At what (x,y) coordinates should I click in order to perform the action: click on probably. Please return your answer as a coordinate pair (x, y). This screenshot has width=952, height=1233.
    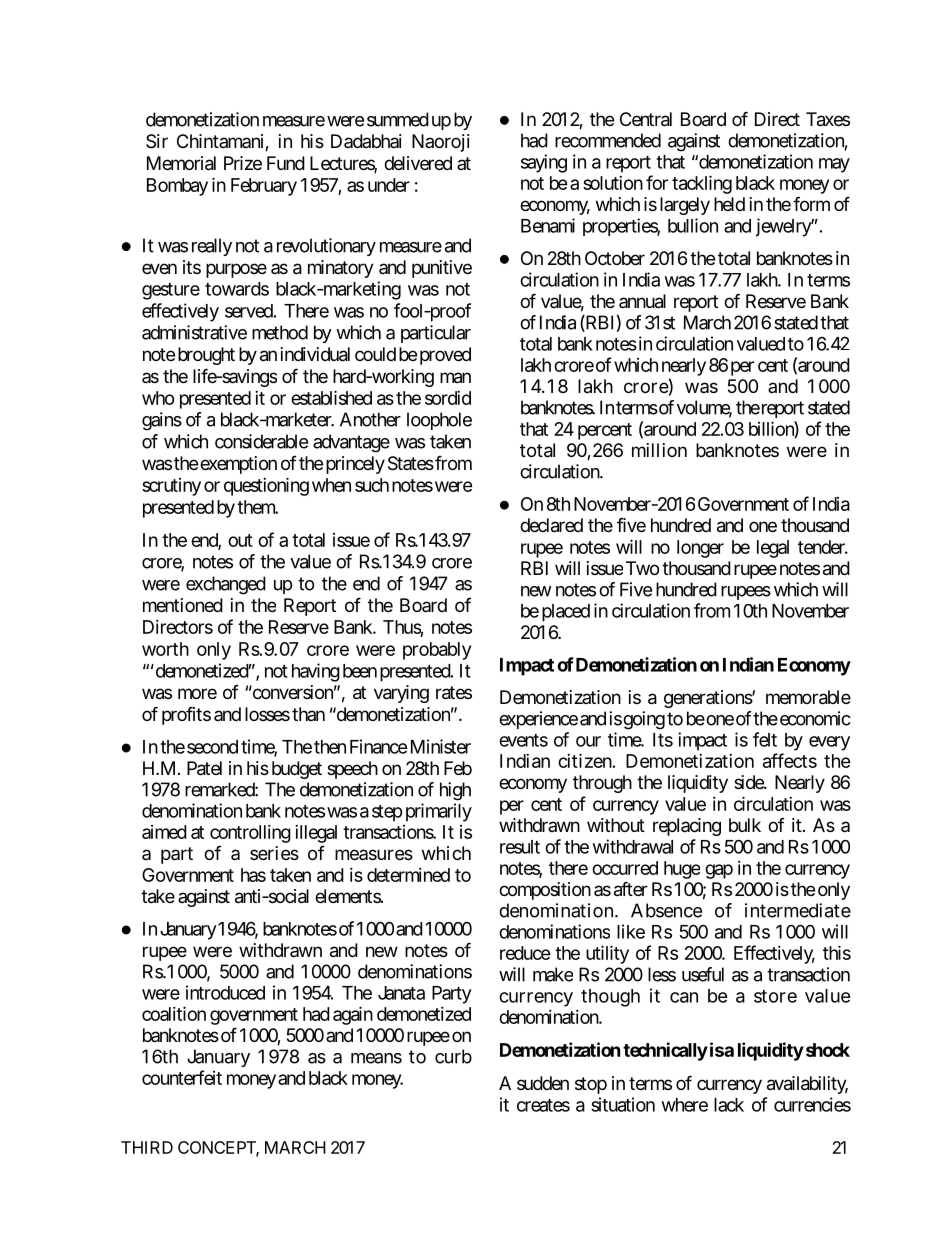
    Looking at the image, I should click on (437, 651).
